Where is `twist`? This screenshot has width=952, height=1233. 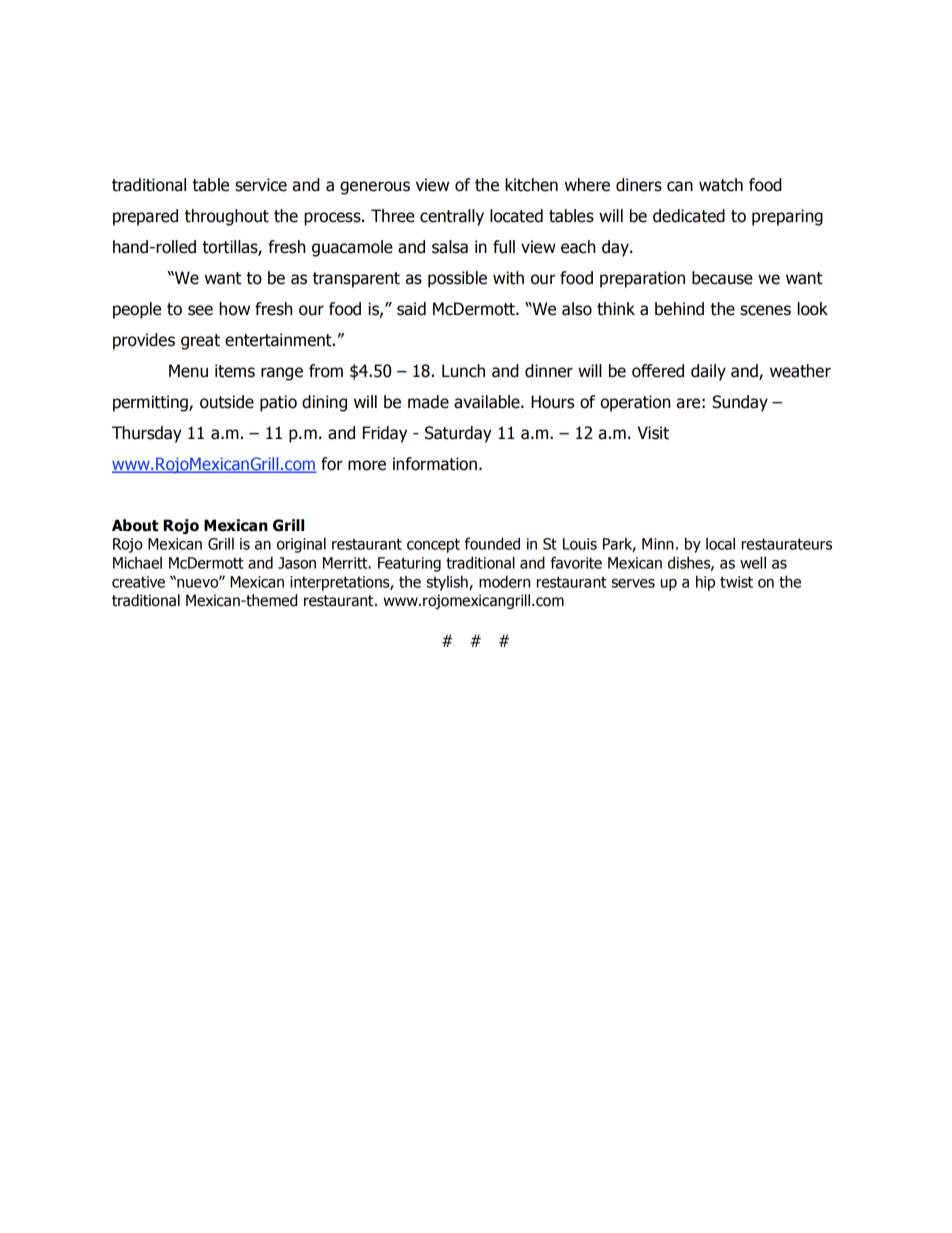 twist is located at coordinates (736, 582).
